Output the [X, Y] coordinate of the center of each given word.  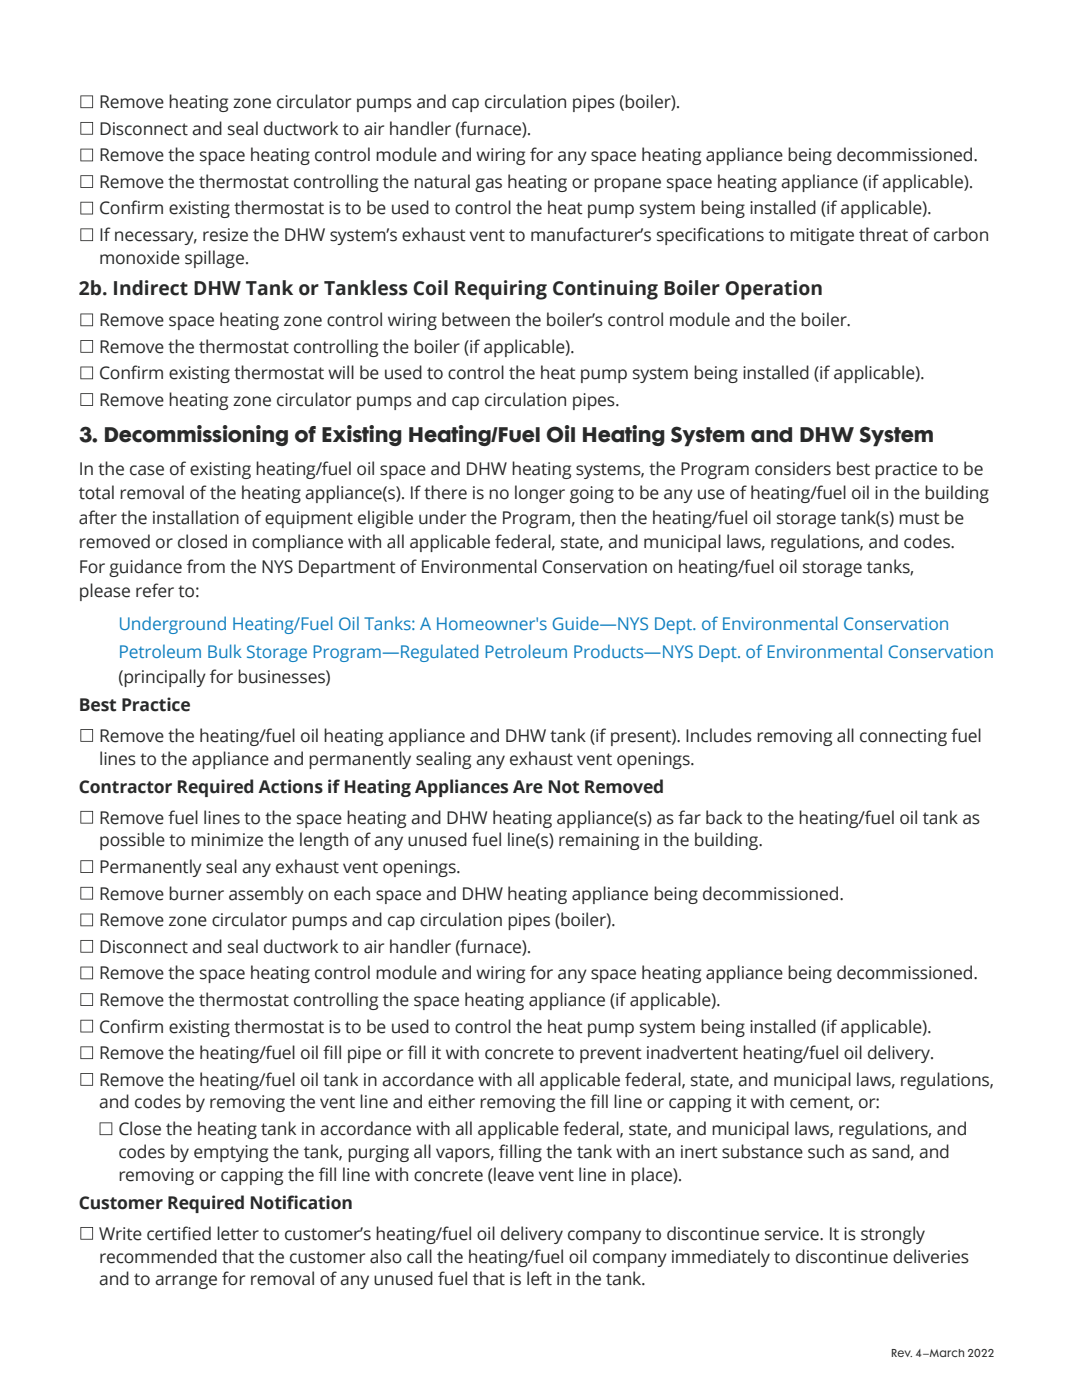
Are [528, 787]
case [147, 470]
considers [793, 468]
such [826, 1151]
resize [225, 235]
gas [488, 185]
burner [196, 893]
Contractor [125, 787]
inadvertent [692, 1052]
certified [179, 1233]
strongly [893, 1235]
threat [883, 234]
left [539, 1278]
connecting [903, 737]
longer [540, 494]
